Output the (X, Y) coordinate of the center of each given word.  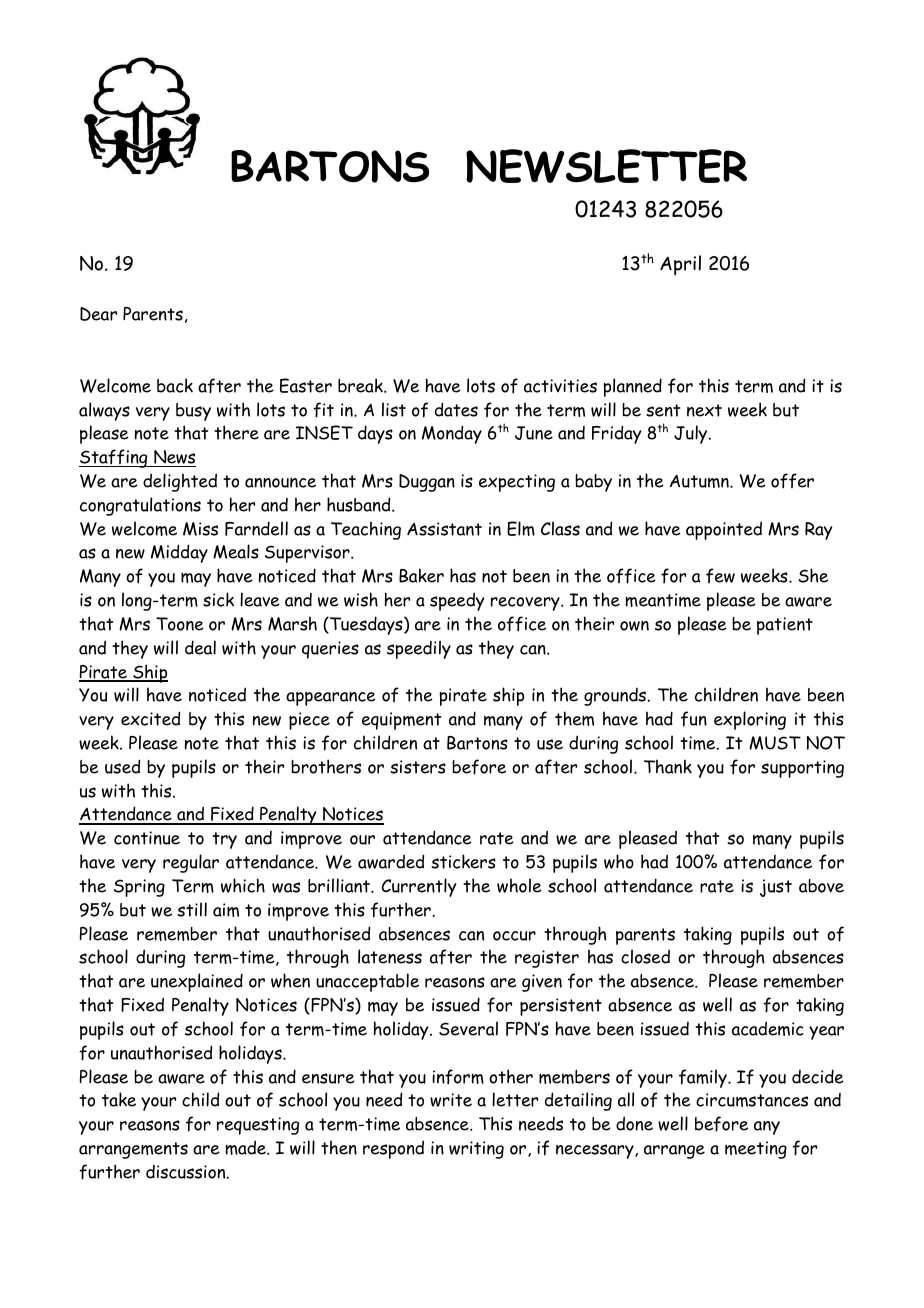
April (680, 265)
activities (560, 386)
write (451, 1100)
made (246, 1147)
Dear (98, 314)
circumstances (752, 1100)
